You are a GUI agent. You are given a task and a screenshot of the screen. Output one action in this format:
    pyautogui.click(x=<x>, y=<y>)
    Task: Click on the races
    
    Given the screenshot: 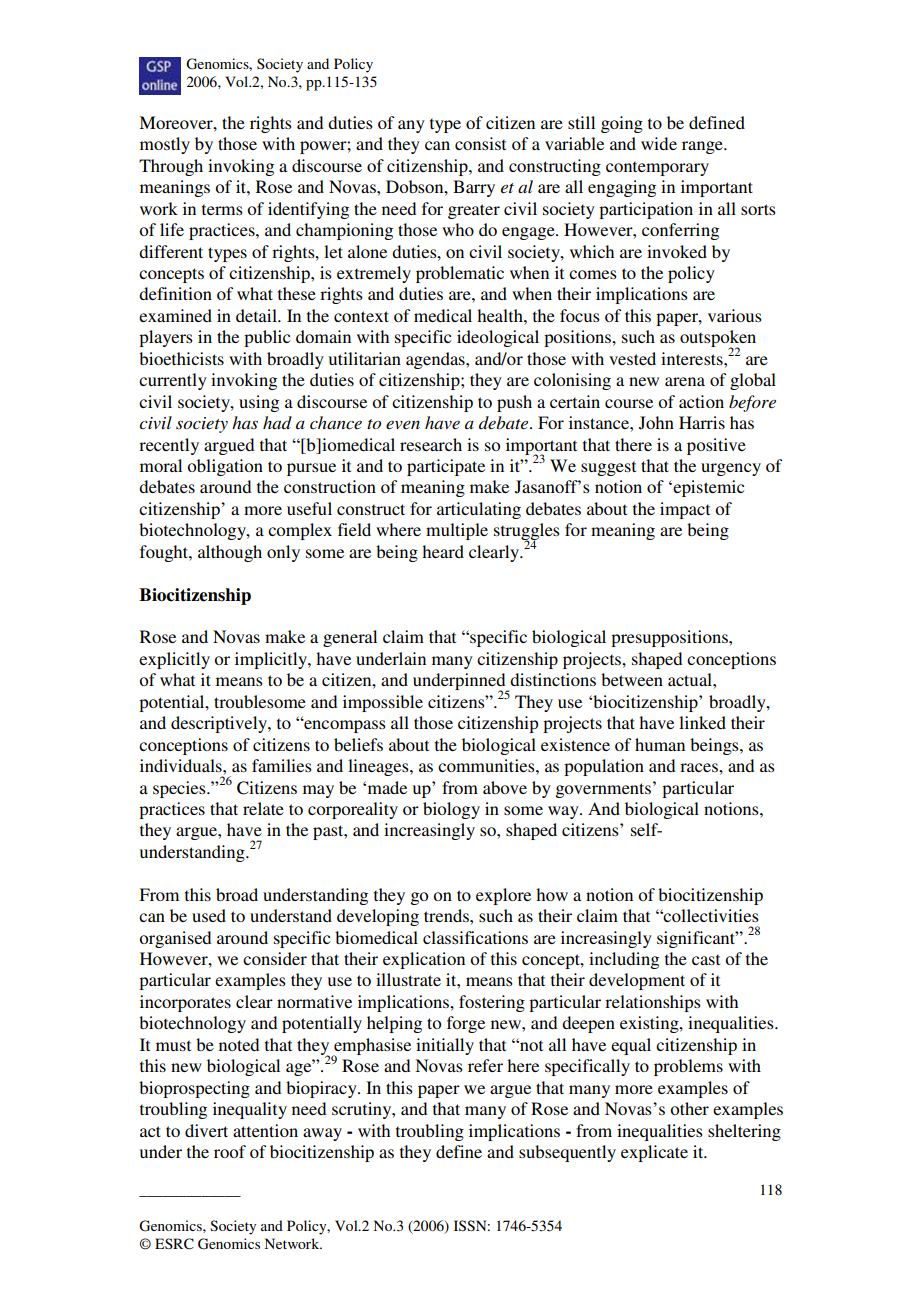 What is the action you would take?
    pyautogui.click(x=700, y=767)
